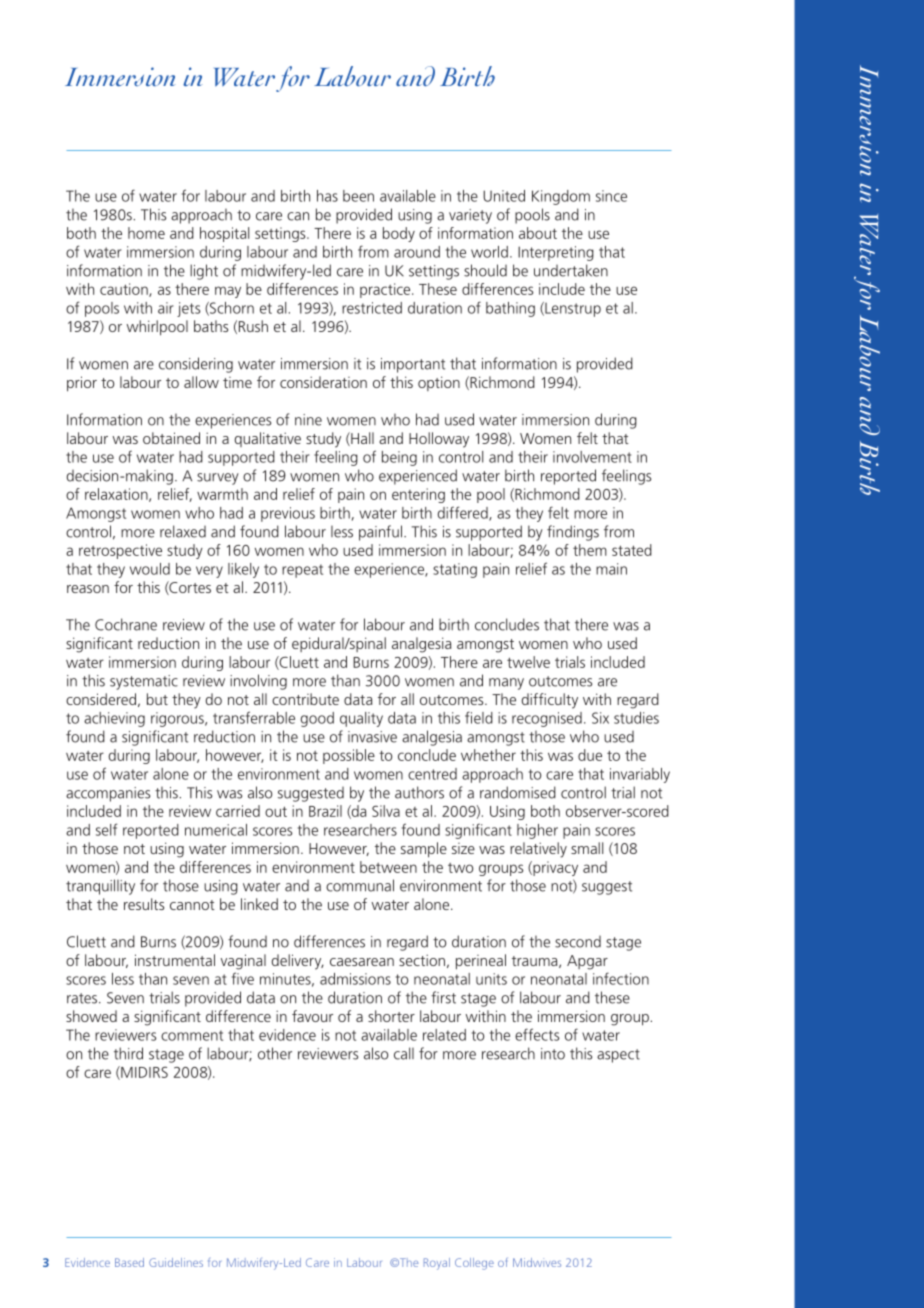 This screenshot has width=924, height=1308. What do you see at coordinates (129, 1262) in the screenshot?
I see `Based` at bounding box center [129, 1262].
